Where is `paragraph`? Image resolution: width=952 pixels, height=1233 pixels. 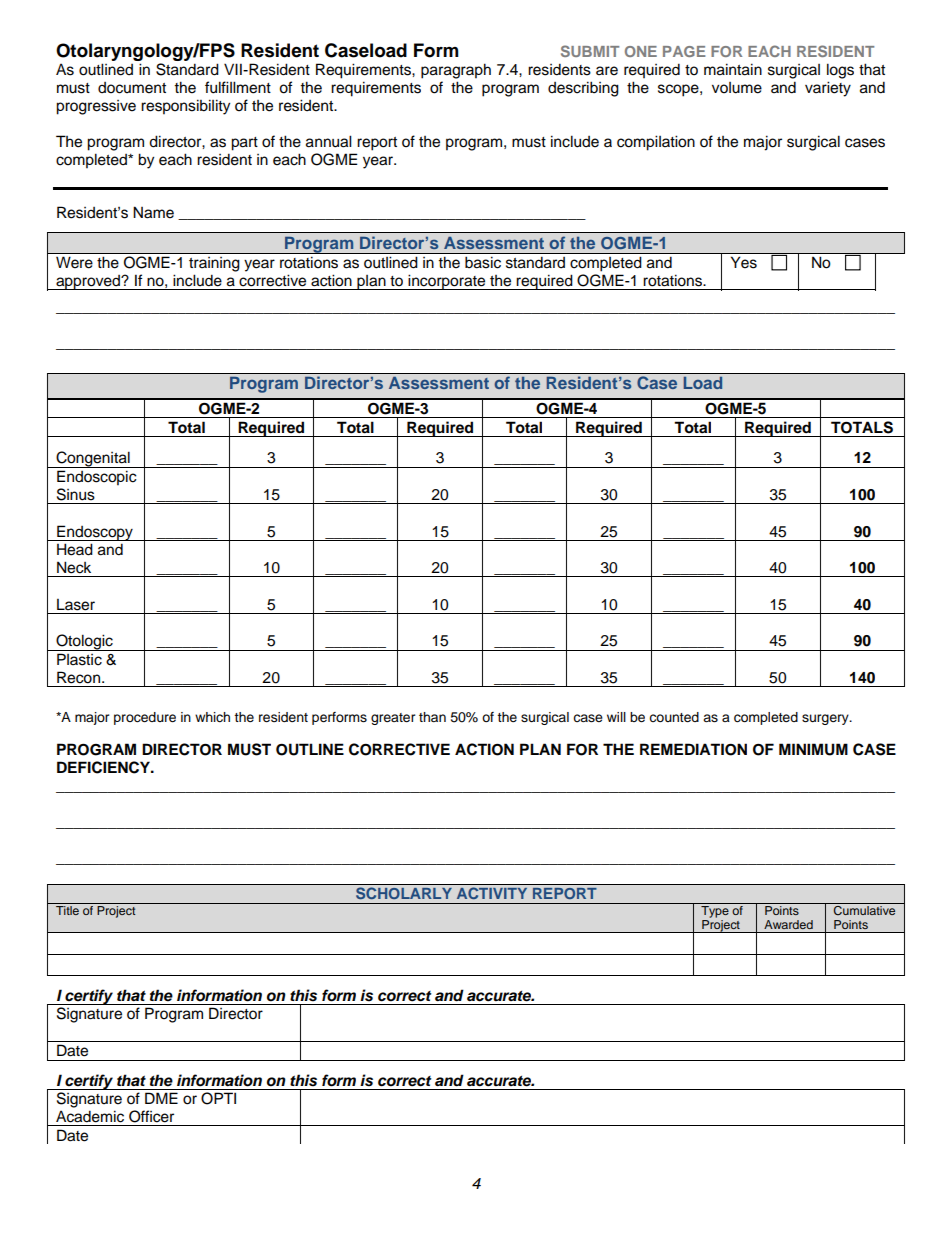
paragraph is located at coordinates (456, 71).
